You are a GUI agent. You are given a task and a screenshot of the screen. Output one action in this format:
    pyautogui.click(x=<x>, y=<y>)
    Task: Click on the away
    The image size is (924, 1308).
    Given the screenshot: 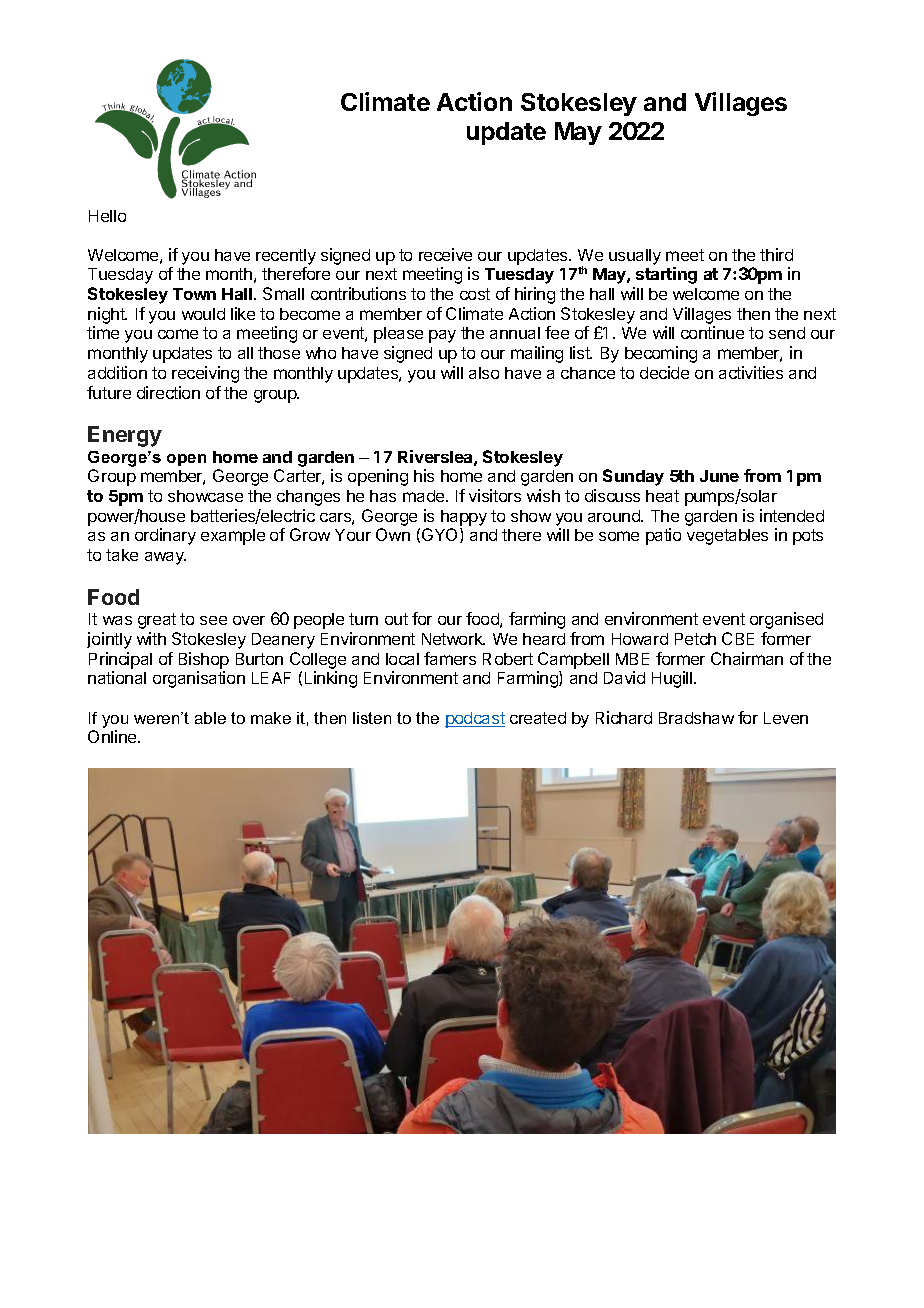 What is the action you would take?
    pyautogui.click(x=165, y=558)
